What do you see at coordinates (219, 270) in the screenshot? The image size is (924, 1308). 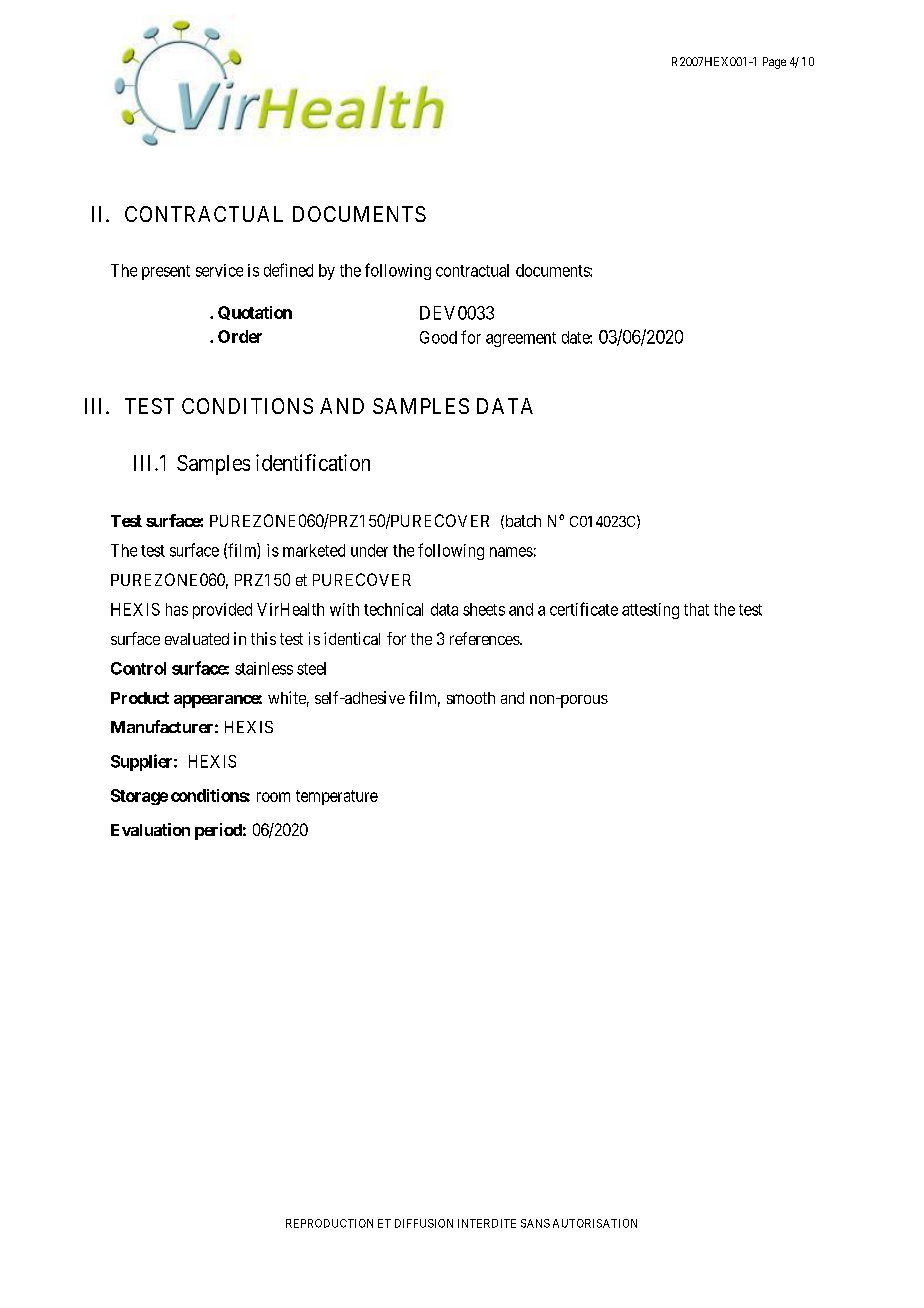 I see `service` at bounding box center [219, 270].
